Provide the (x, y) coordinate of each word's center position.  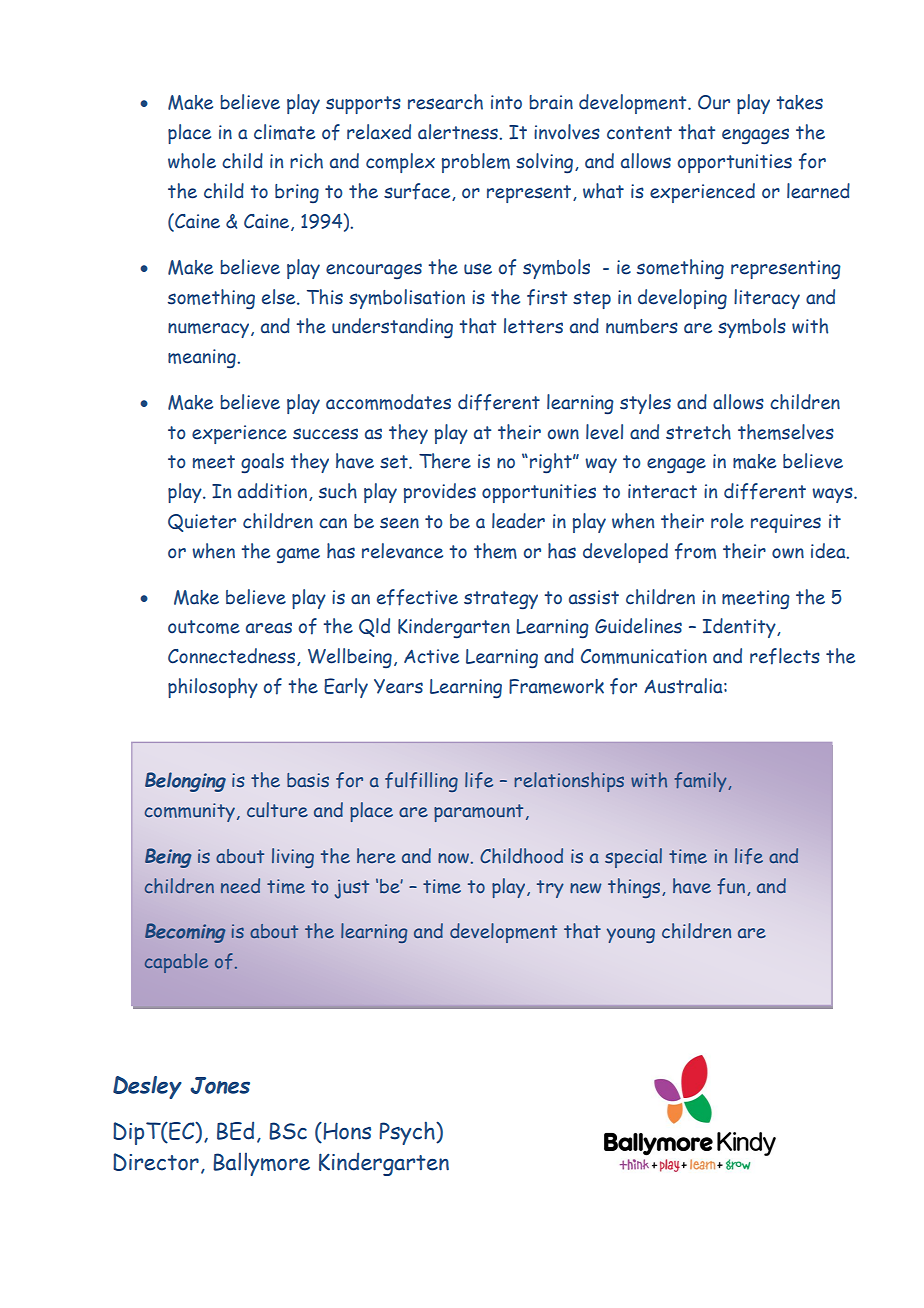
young (631, 935)
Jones (220, 1085)
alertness (459, 132)
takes (799, 102)
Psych (408, 1133)
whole (192, 161)
